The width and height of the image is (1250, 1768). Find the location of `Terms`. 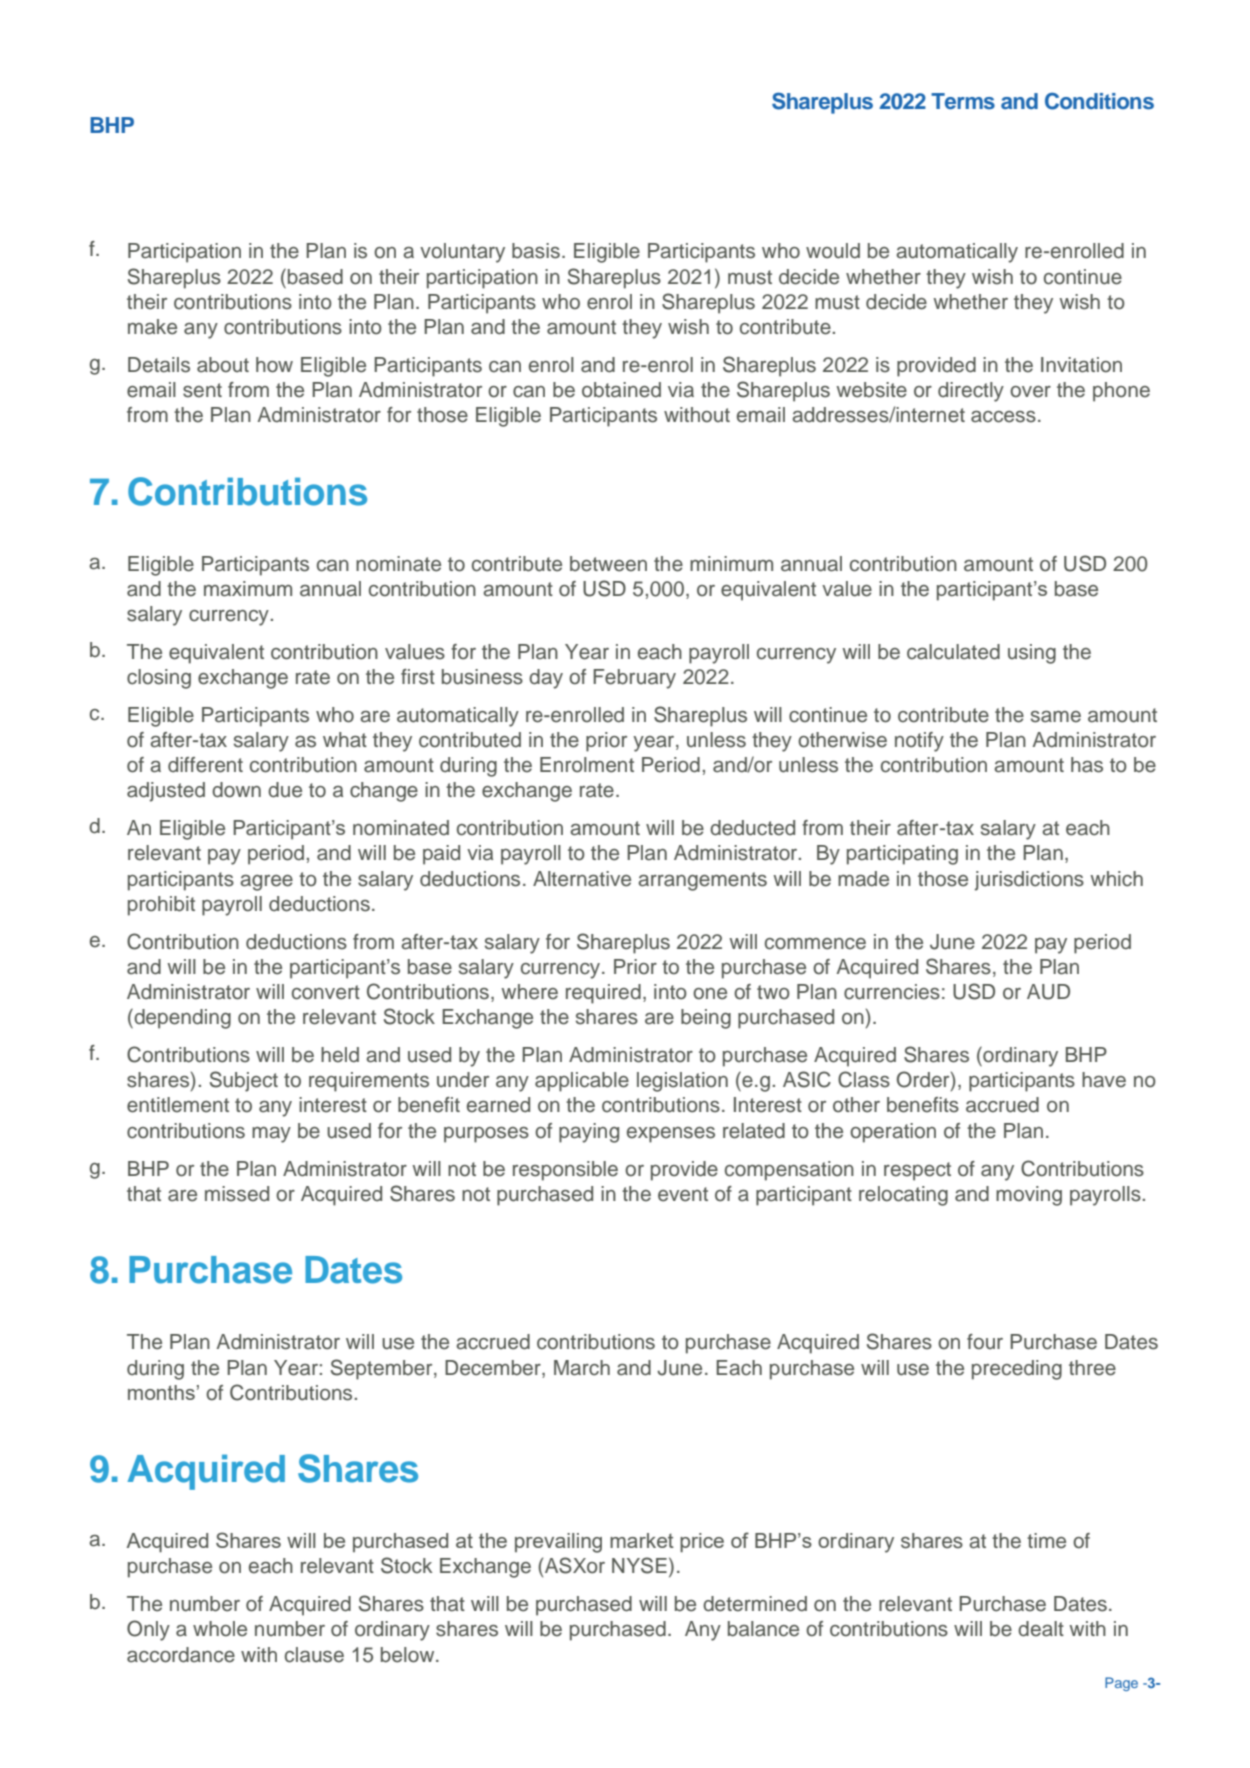

Terms is located at coordinates (963, 101).
